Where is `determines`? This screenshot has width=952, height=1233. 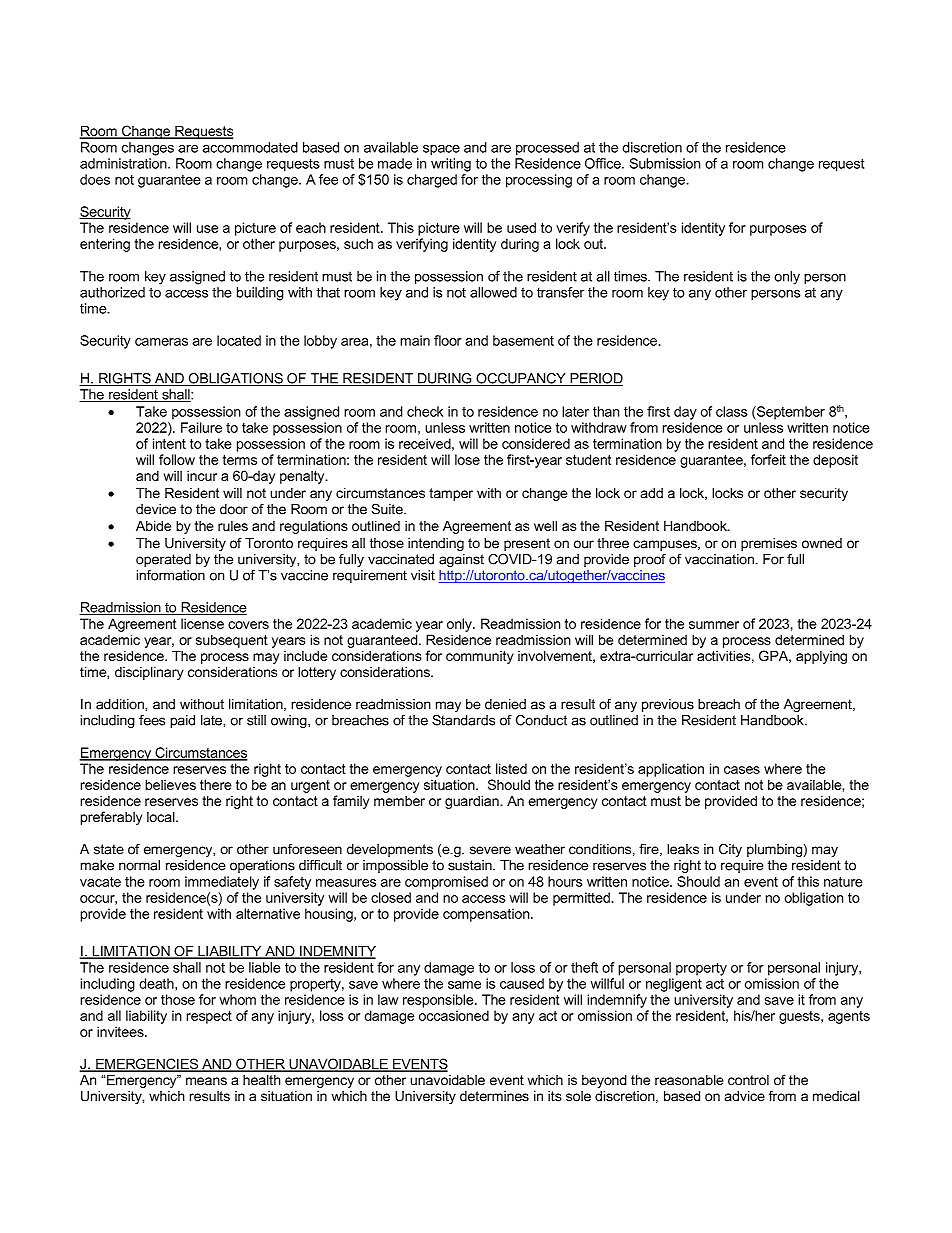 determines is located at coordinates (494, 1096).
